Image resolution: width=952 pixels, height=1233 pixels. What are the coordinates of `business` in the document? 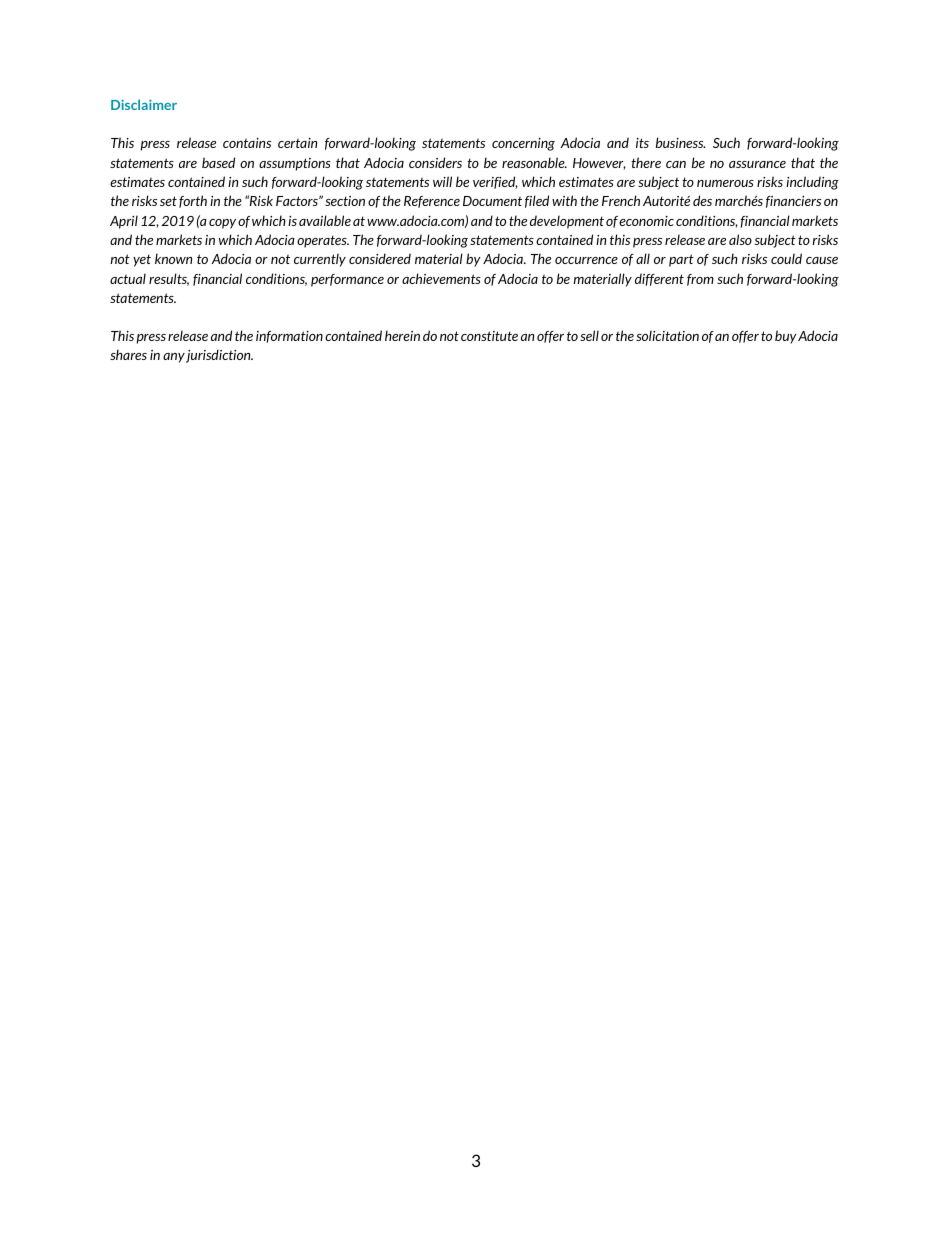 It's located at (681, 142).
